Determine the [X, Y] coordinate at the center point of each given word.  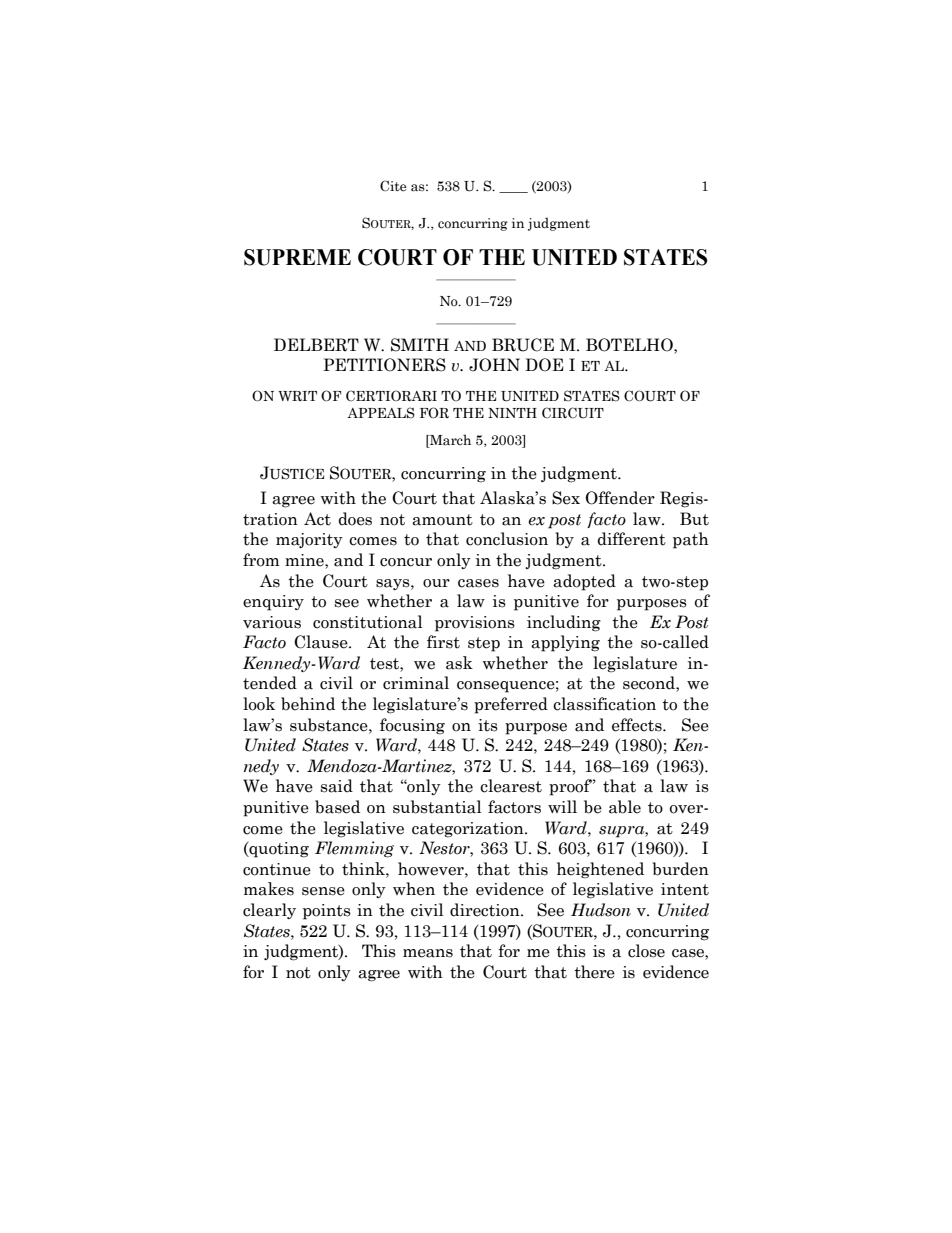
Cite [393, 186]
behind [308, 704]
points [327, 912]
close [646, 951]
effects [638, 725]
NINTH [512, 413]
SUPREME [297, 257]
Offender [620, 498]
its [488, 725]
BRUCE [523, 345]
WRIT [297, 396]
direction [486, 910]
